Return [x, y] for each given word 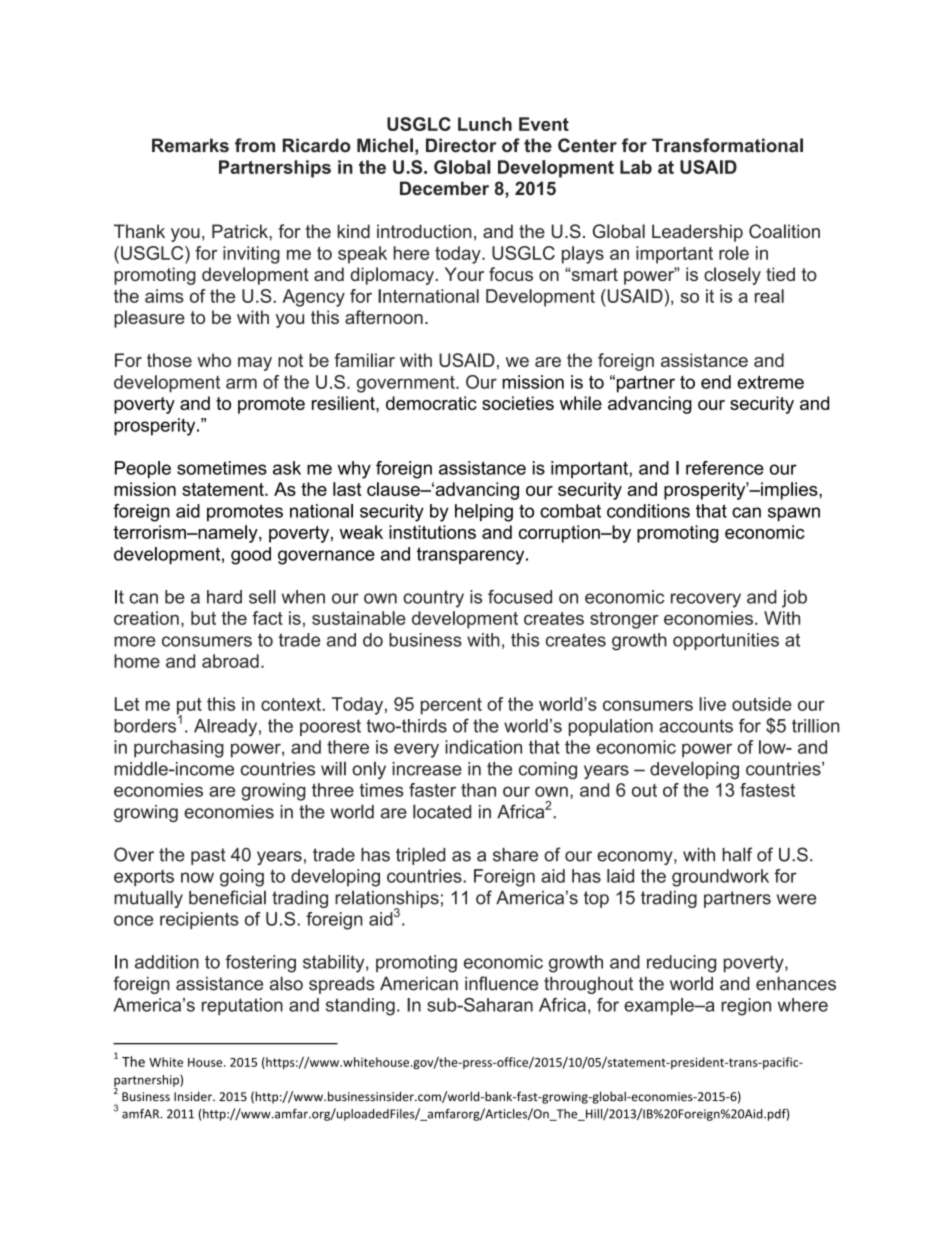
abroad [230, 661]
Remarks [190, 145]
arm [241, 383]
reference [725, 468]
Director [461, 145]
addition [167, 962]
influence [501, 983]
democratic [431, 403]
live [712, 704]
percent [451, 706]
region [746, 1007]
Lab [636, 167]
